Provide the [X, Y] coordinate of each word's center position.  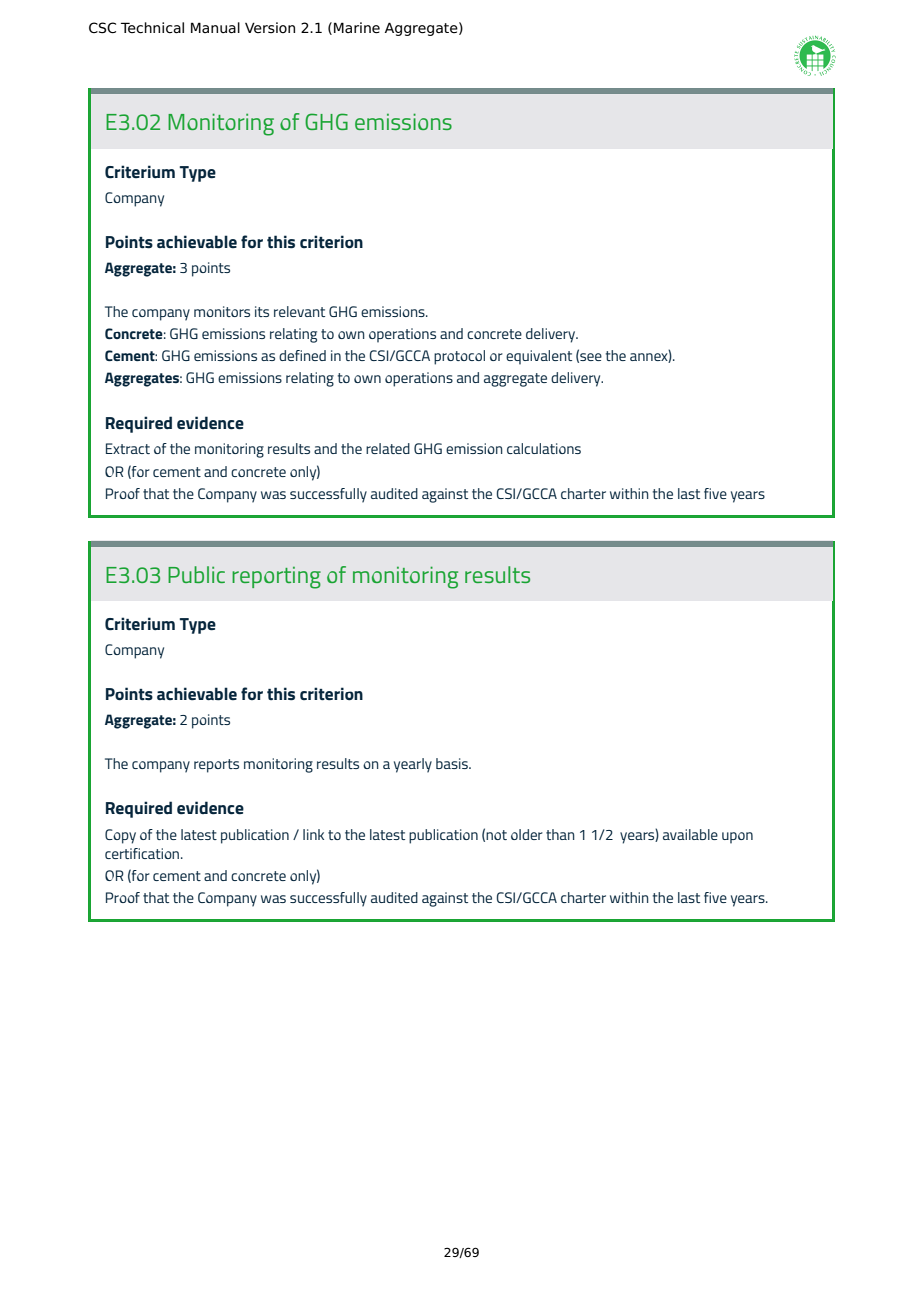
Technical [152, 28]
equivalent [539, 357]
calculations [544, 448]
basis [453, 763]
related [388, 448]
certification [143, 853]
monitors [222, 311]
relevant [299, 311]
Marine [357, 28]
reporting [276, 578]
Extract [128, 448]
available [690, 834]
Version [270, 28]
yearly [413, 765]
